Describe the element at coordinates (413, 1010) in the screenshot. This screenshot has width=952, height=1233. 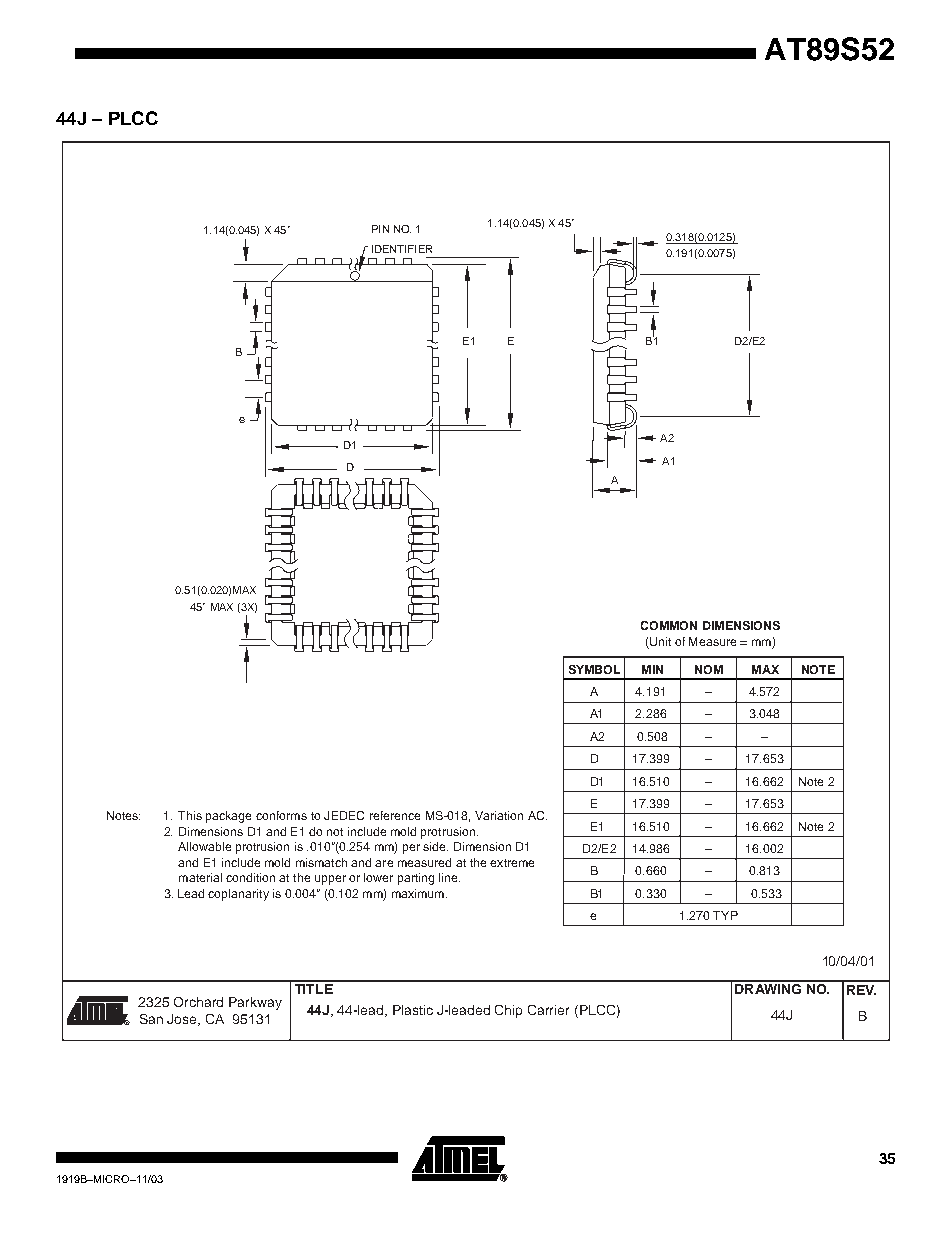
I see `Plastic` at that location.
